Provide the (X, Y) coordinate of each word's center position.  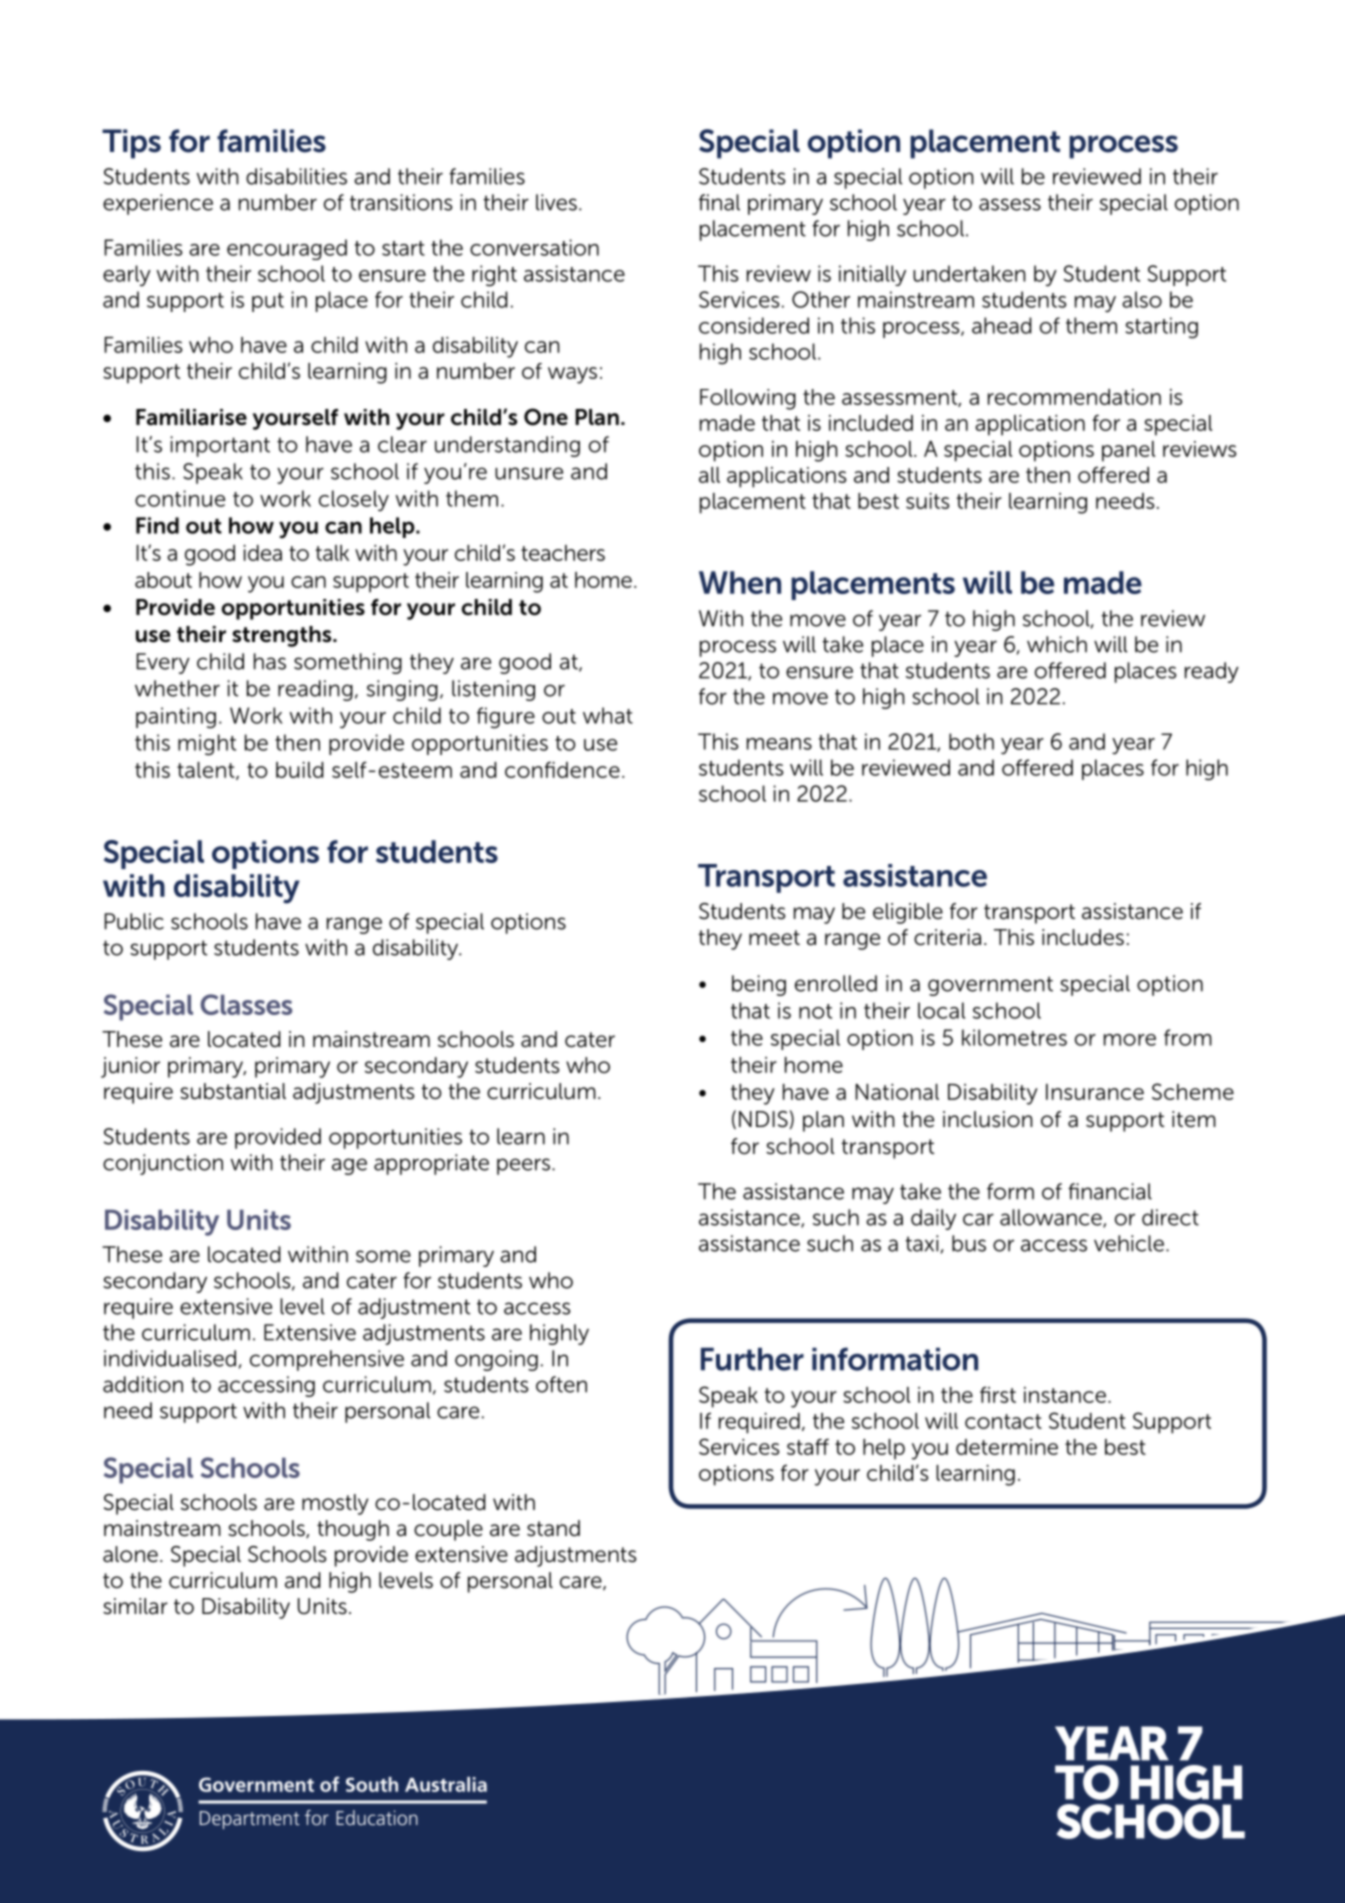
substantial (233, 1091)
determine (1007, 1447)
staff (808, 1446)
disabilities (296, 176)
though (353, 1530)
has (270, 661)
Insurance (1095, 1092)
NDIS (763, 1119)
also (1142, 299)
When (740, 582)
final (719, 202)
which (1057, 644)
